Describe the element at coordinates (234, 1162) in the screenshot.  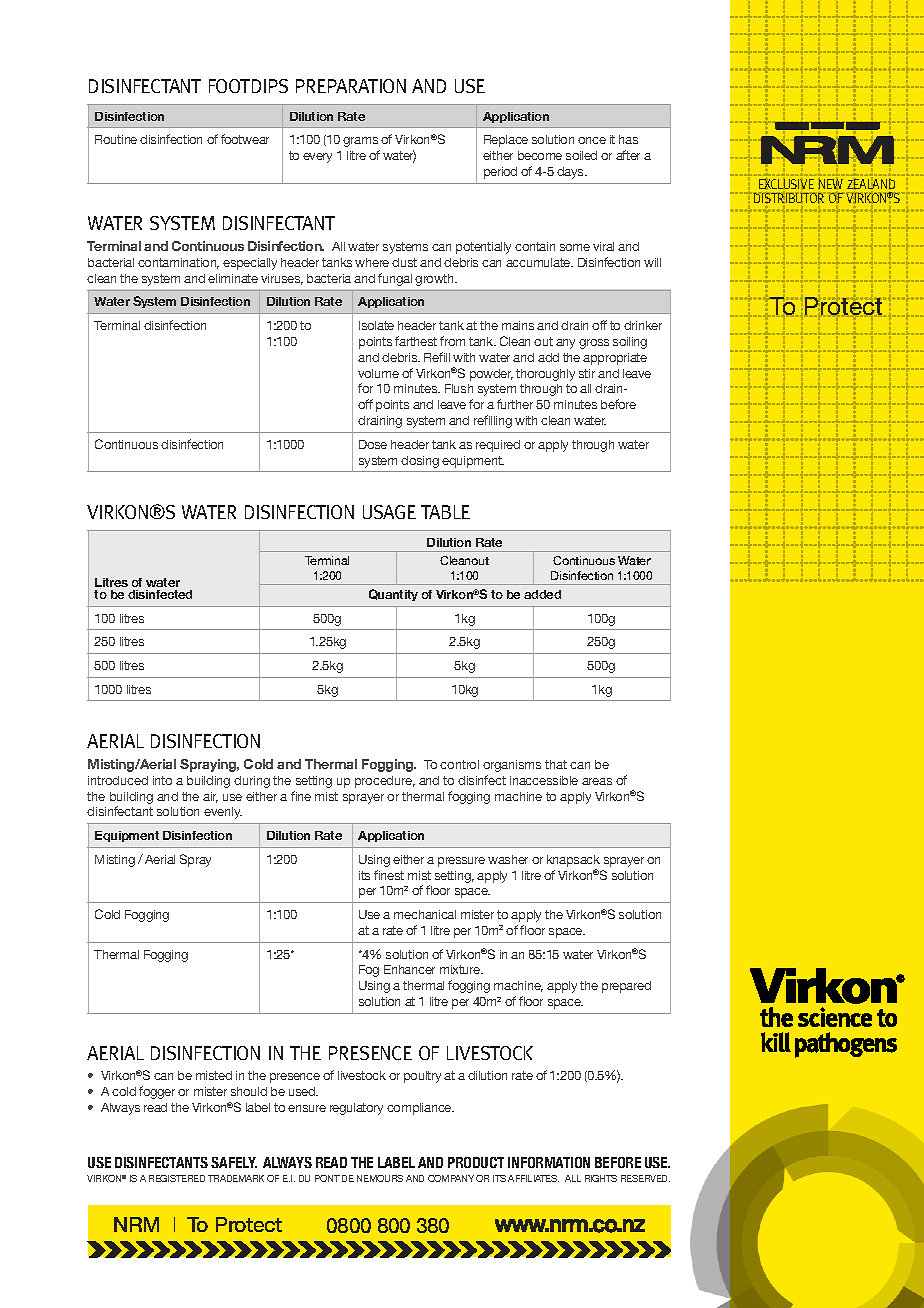
I see `SAFELY` at that location.
